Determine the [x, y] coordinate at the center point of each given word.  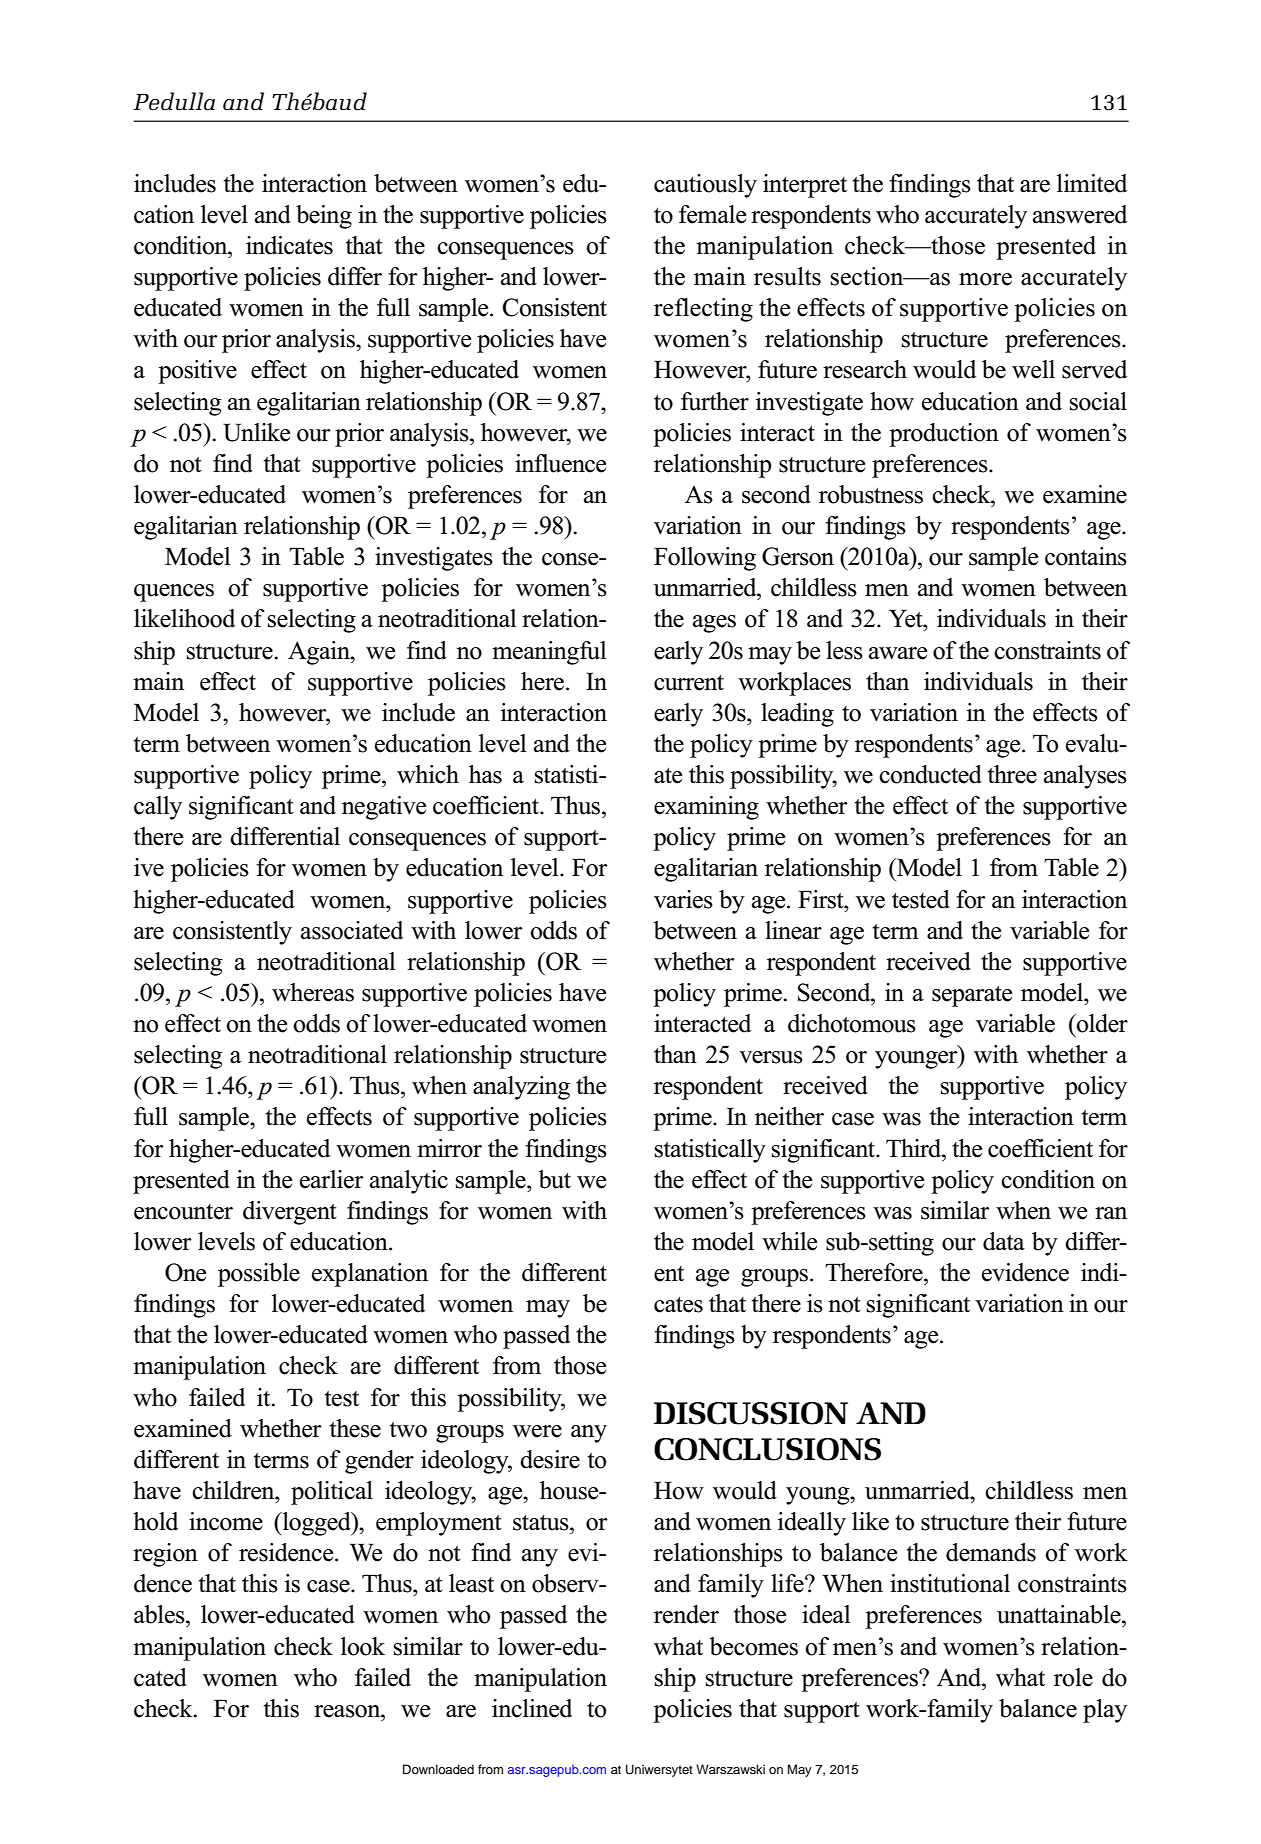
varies [683, 899]
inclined [532, 1708]
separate [972, 996]
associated [352, 930]
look [363, 1646]
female [712, 214]
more [985, 279]
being [324, 217]
